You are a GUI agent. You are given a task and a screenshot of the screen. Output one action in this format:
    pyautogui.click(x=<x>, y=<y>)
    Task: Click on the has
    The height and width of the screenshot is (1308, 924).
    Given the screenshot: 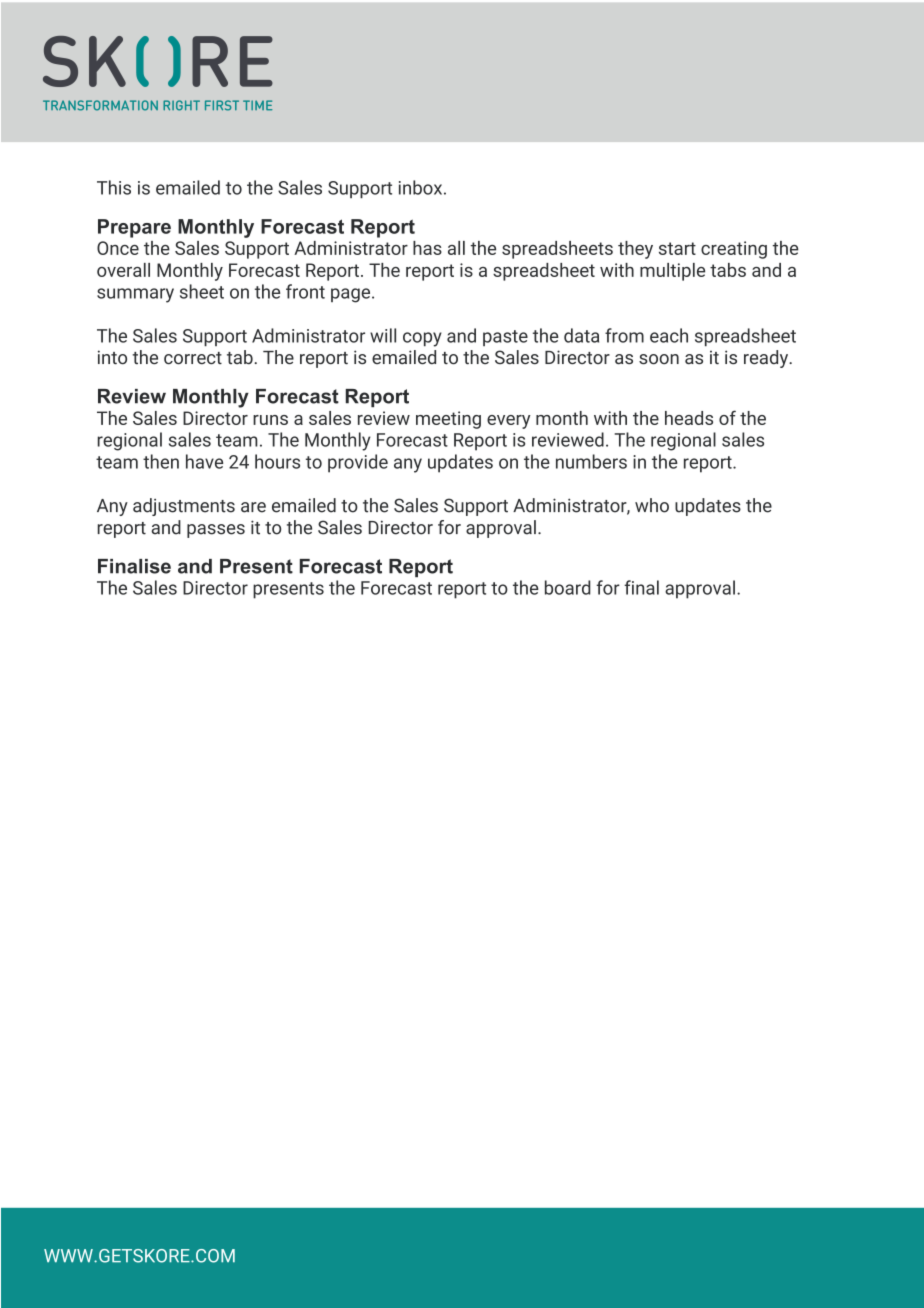 What is the action you would take?
    pyautogui.click(x=427, y=248)
